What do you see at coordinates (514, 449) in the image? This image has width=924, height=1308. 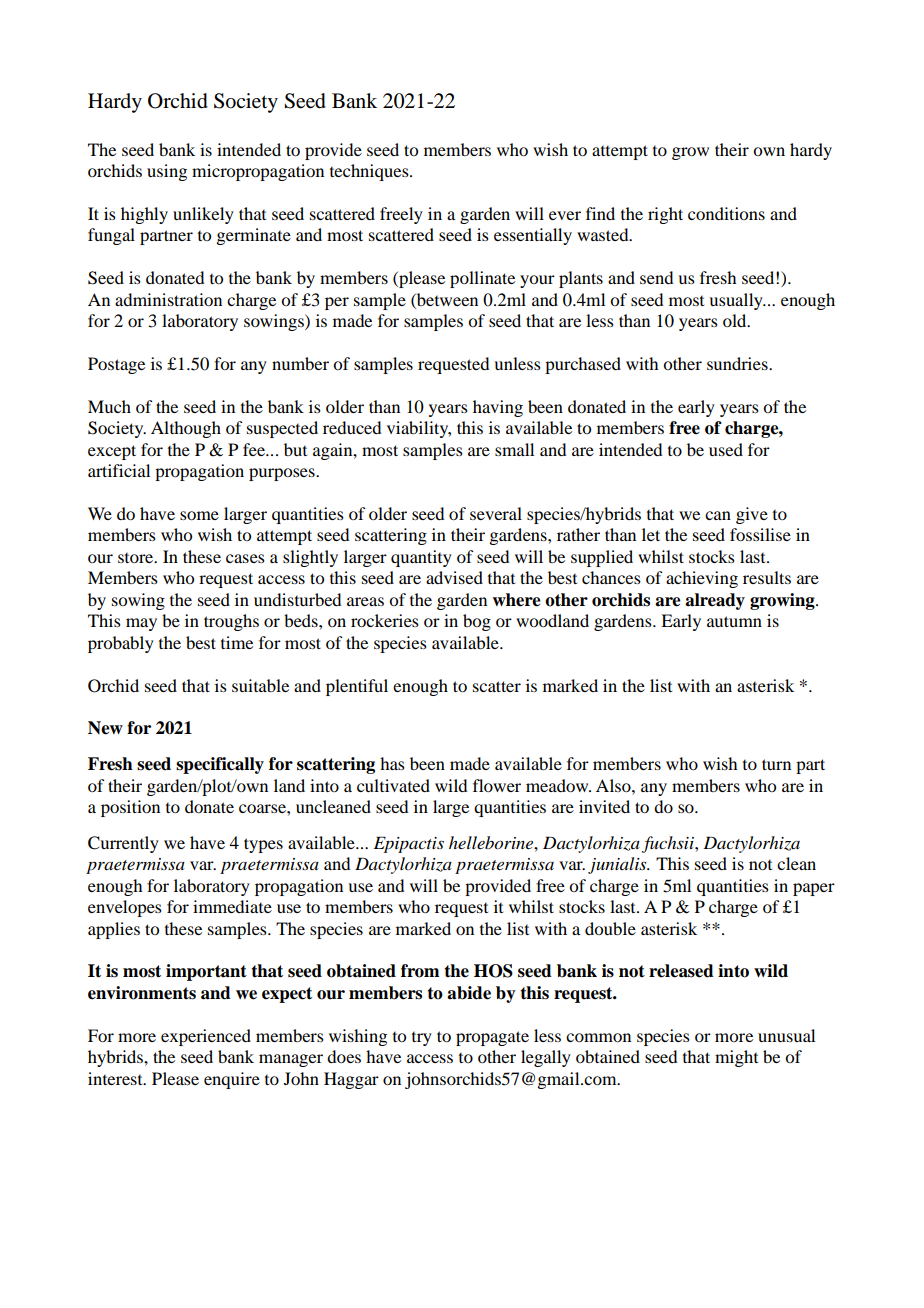 I see `small` at bounding box center [514, 449].
